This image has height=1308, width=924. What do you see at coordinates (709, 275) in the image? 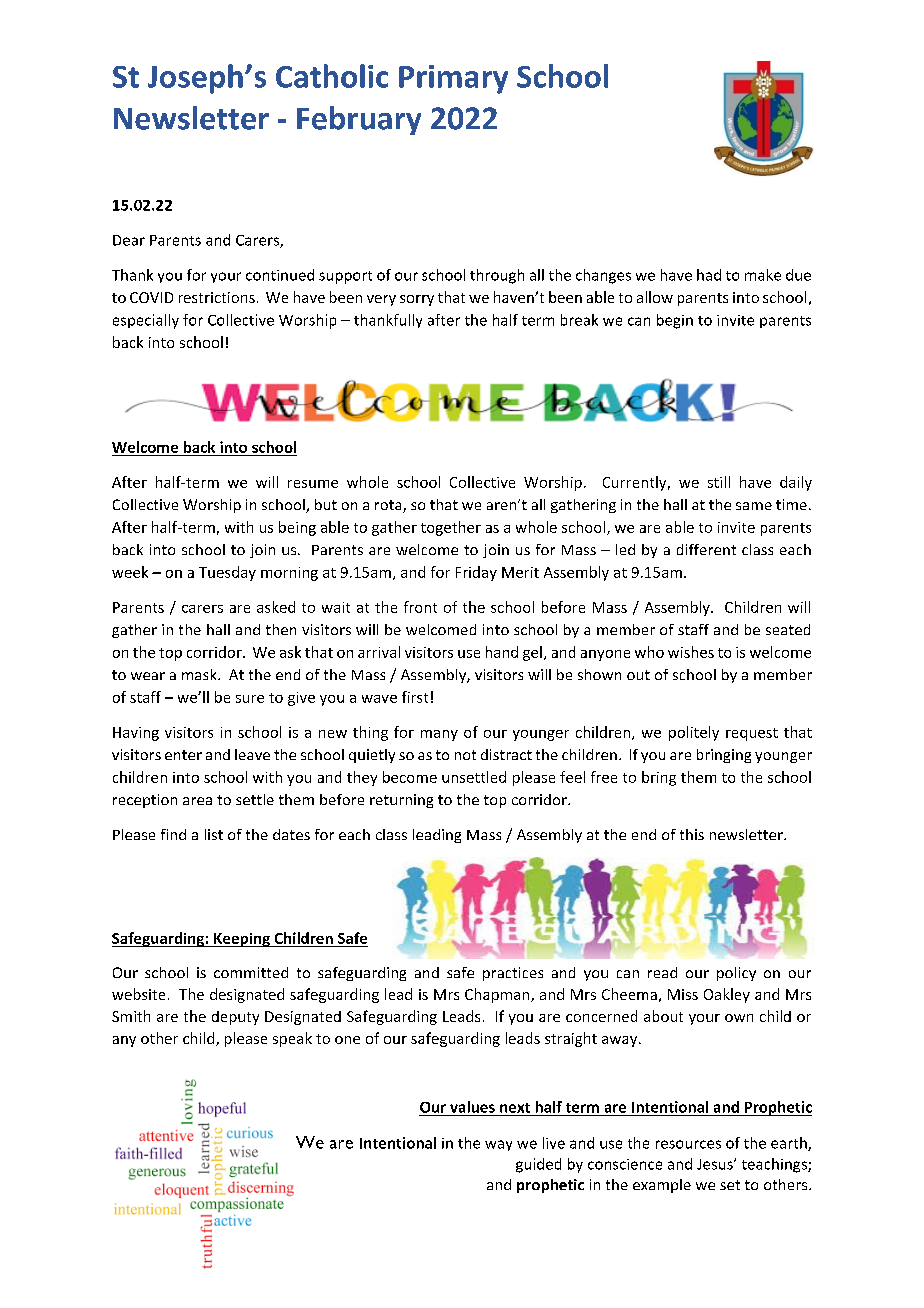
I see `had` at bounding box center [709, 275].
